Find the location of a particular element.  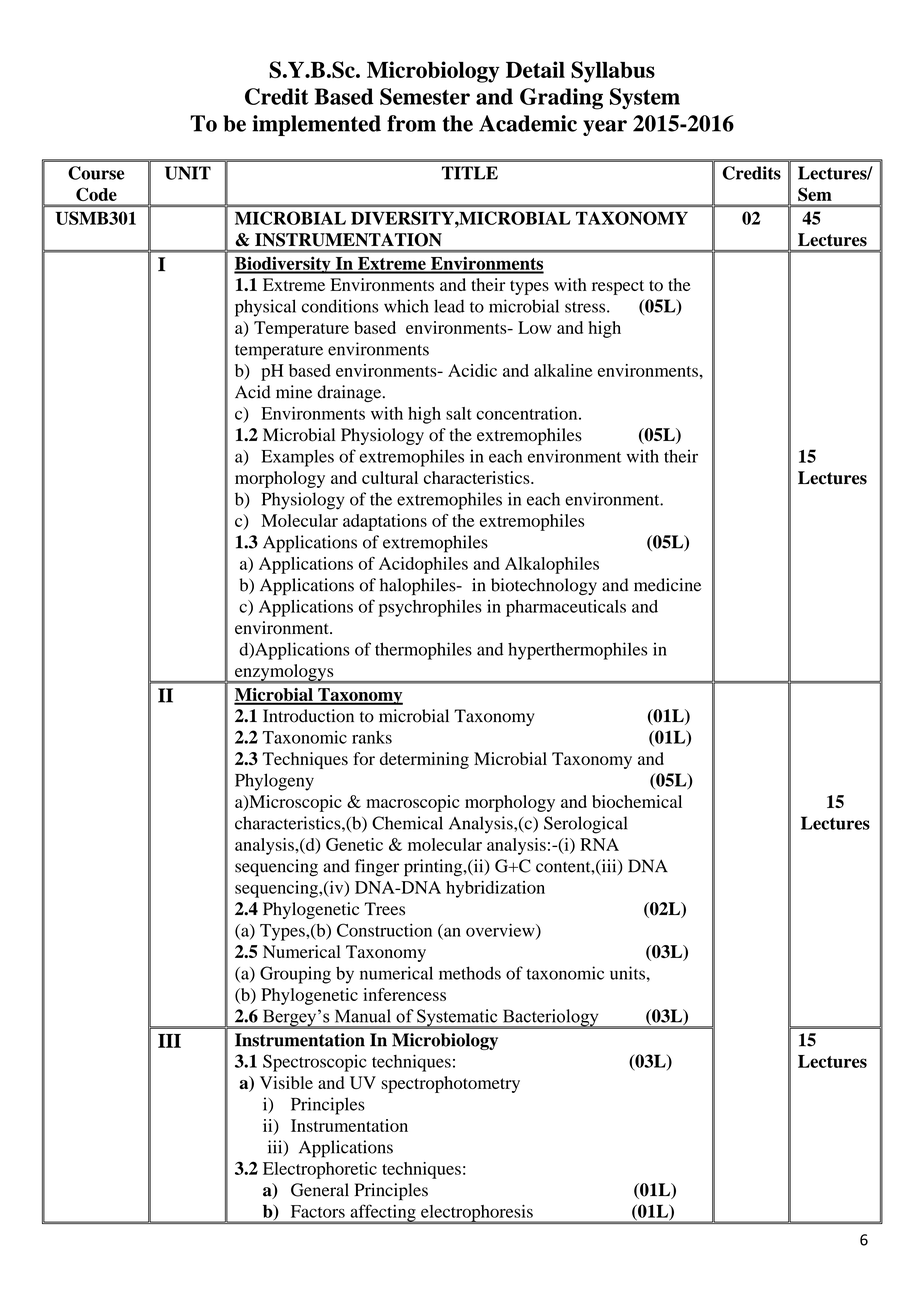

Electrophoretic is located at coordinates (320, 1170).
